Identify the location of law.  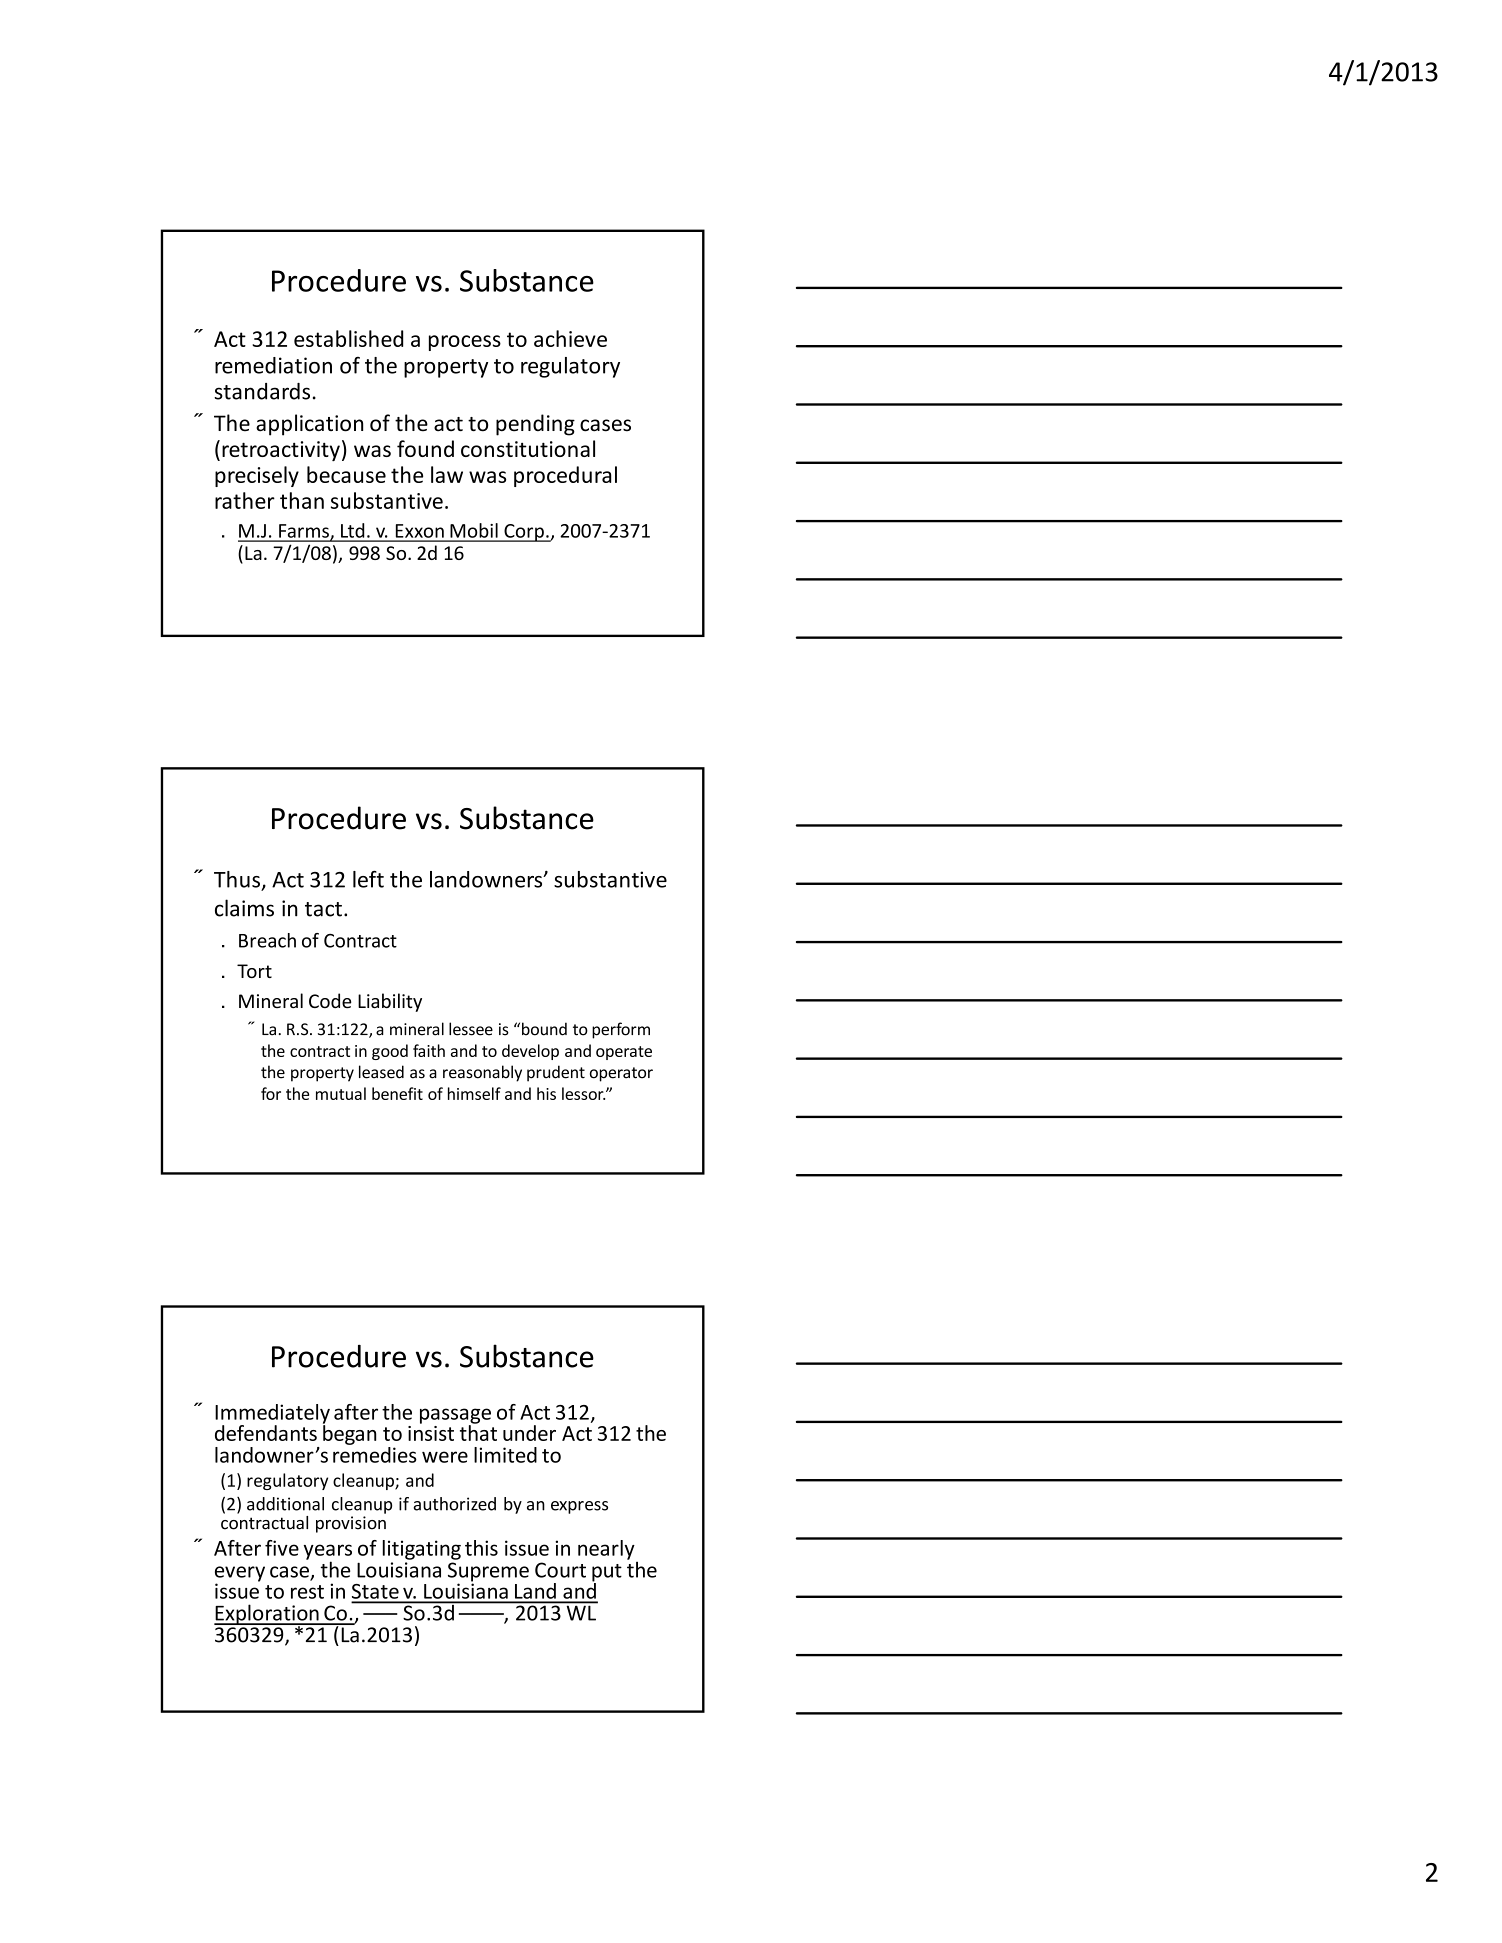
(447, 474).
